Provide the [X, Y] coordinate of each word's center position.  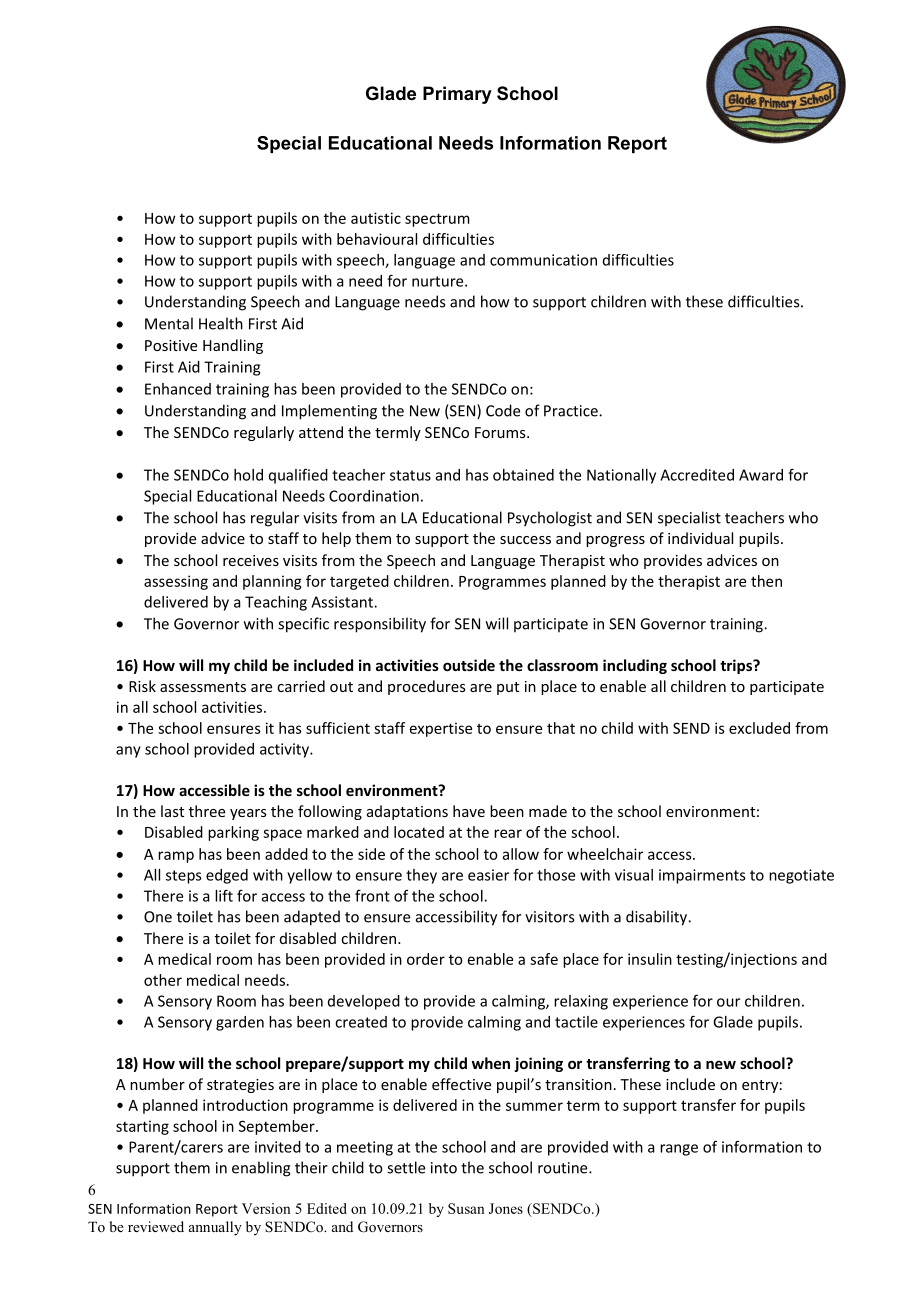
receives [251, 560]
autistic [376, 218]
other [163, 980]
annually [215, 1228]
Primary [457, 95]
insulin [650, 959]
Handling [233, 346]
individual [700, 538]
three [207, 811]
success [525, 540]
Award [761, 475]
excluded [759, 728]
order [426, 959]
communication [543, 260]
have [469, 811]
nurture [439, 281]
